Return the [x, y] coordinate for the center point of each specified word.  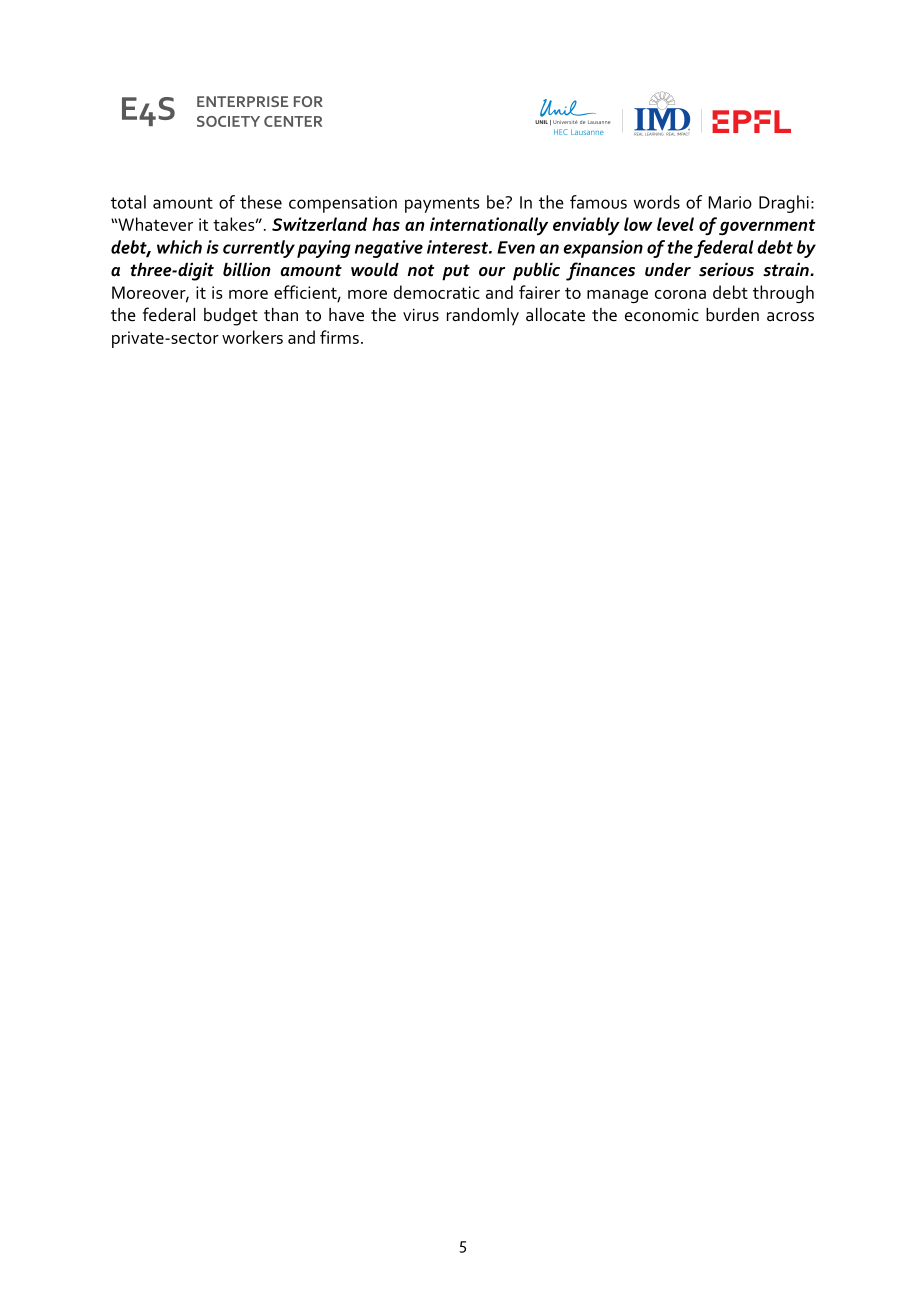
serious [726, 270]
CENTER [293, 121]
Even [516, 247]
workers [252, 337]
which [179, 247]
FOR [308, 101]
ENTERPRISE [242, 101]
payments [442, 205]
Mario [730, 202]
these [261, 202]
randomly [483, 317]
